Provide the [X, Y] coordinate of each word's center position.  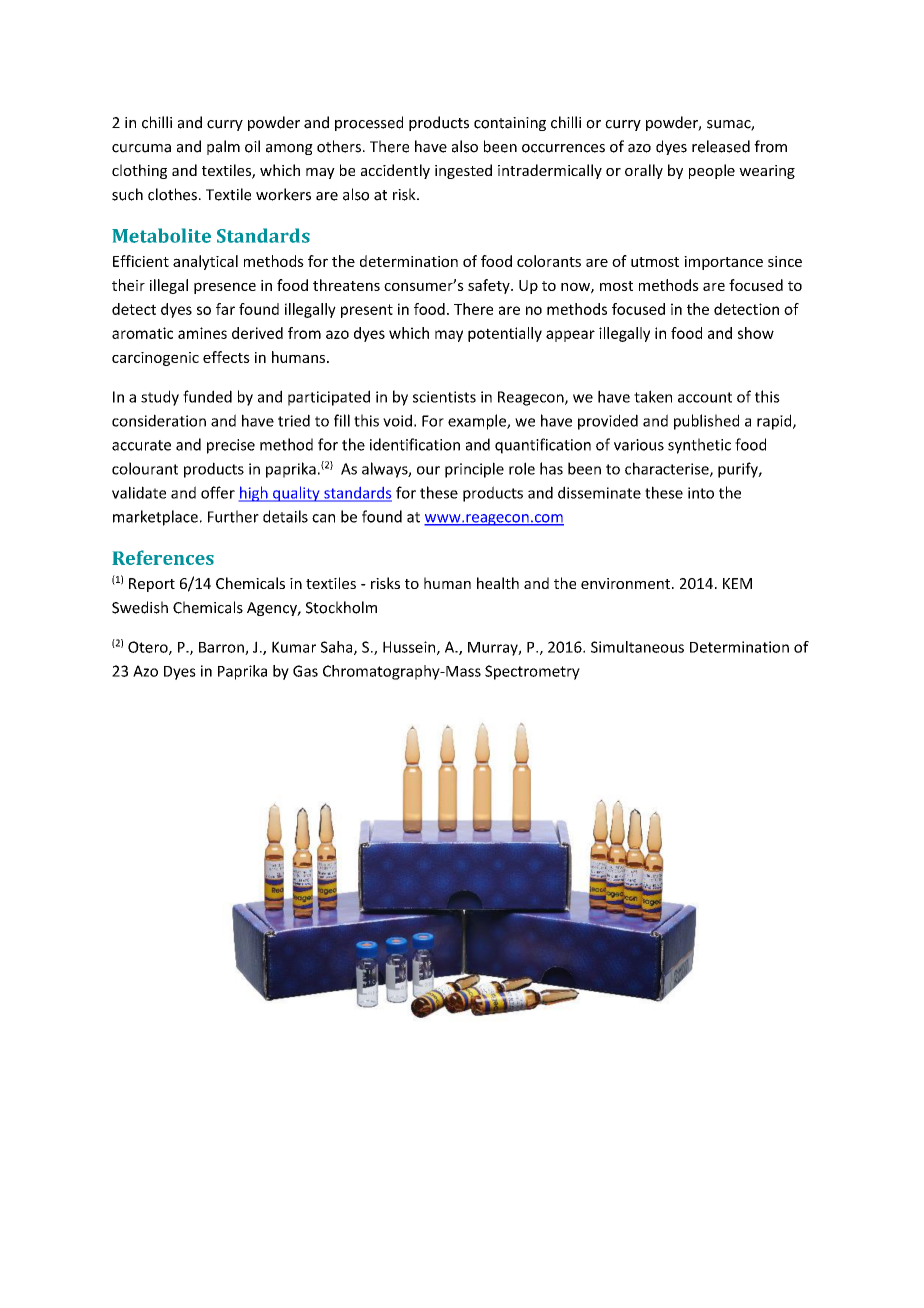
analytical [205, 262]
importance [723, 263]
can [323, 518]
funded [207, 396]
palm [223, 147]
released [721, 146]
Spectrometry [532, 672]
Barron [222, 648]
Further [233, 516]
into [701, 493]
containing [510, 124]
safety [490, 286]
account [705, 397]
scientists [444, 397]
